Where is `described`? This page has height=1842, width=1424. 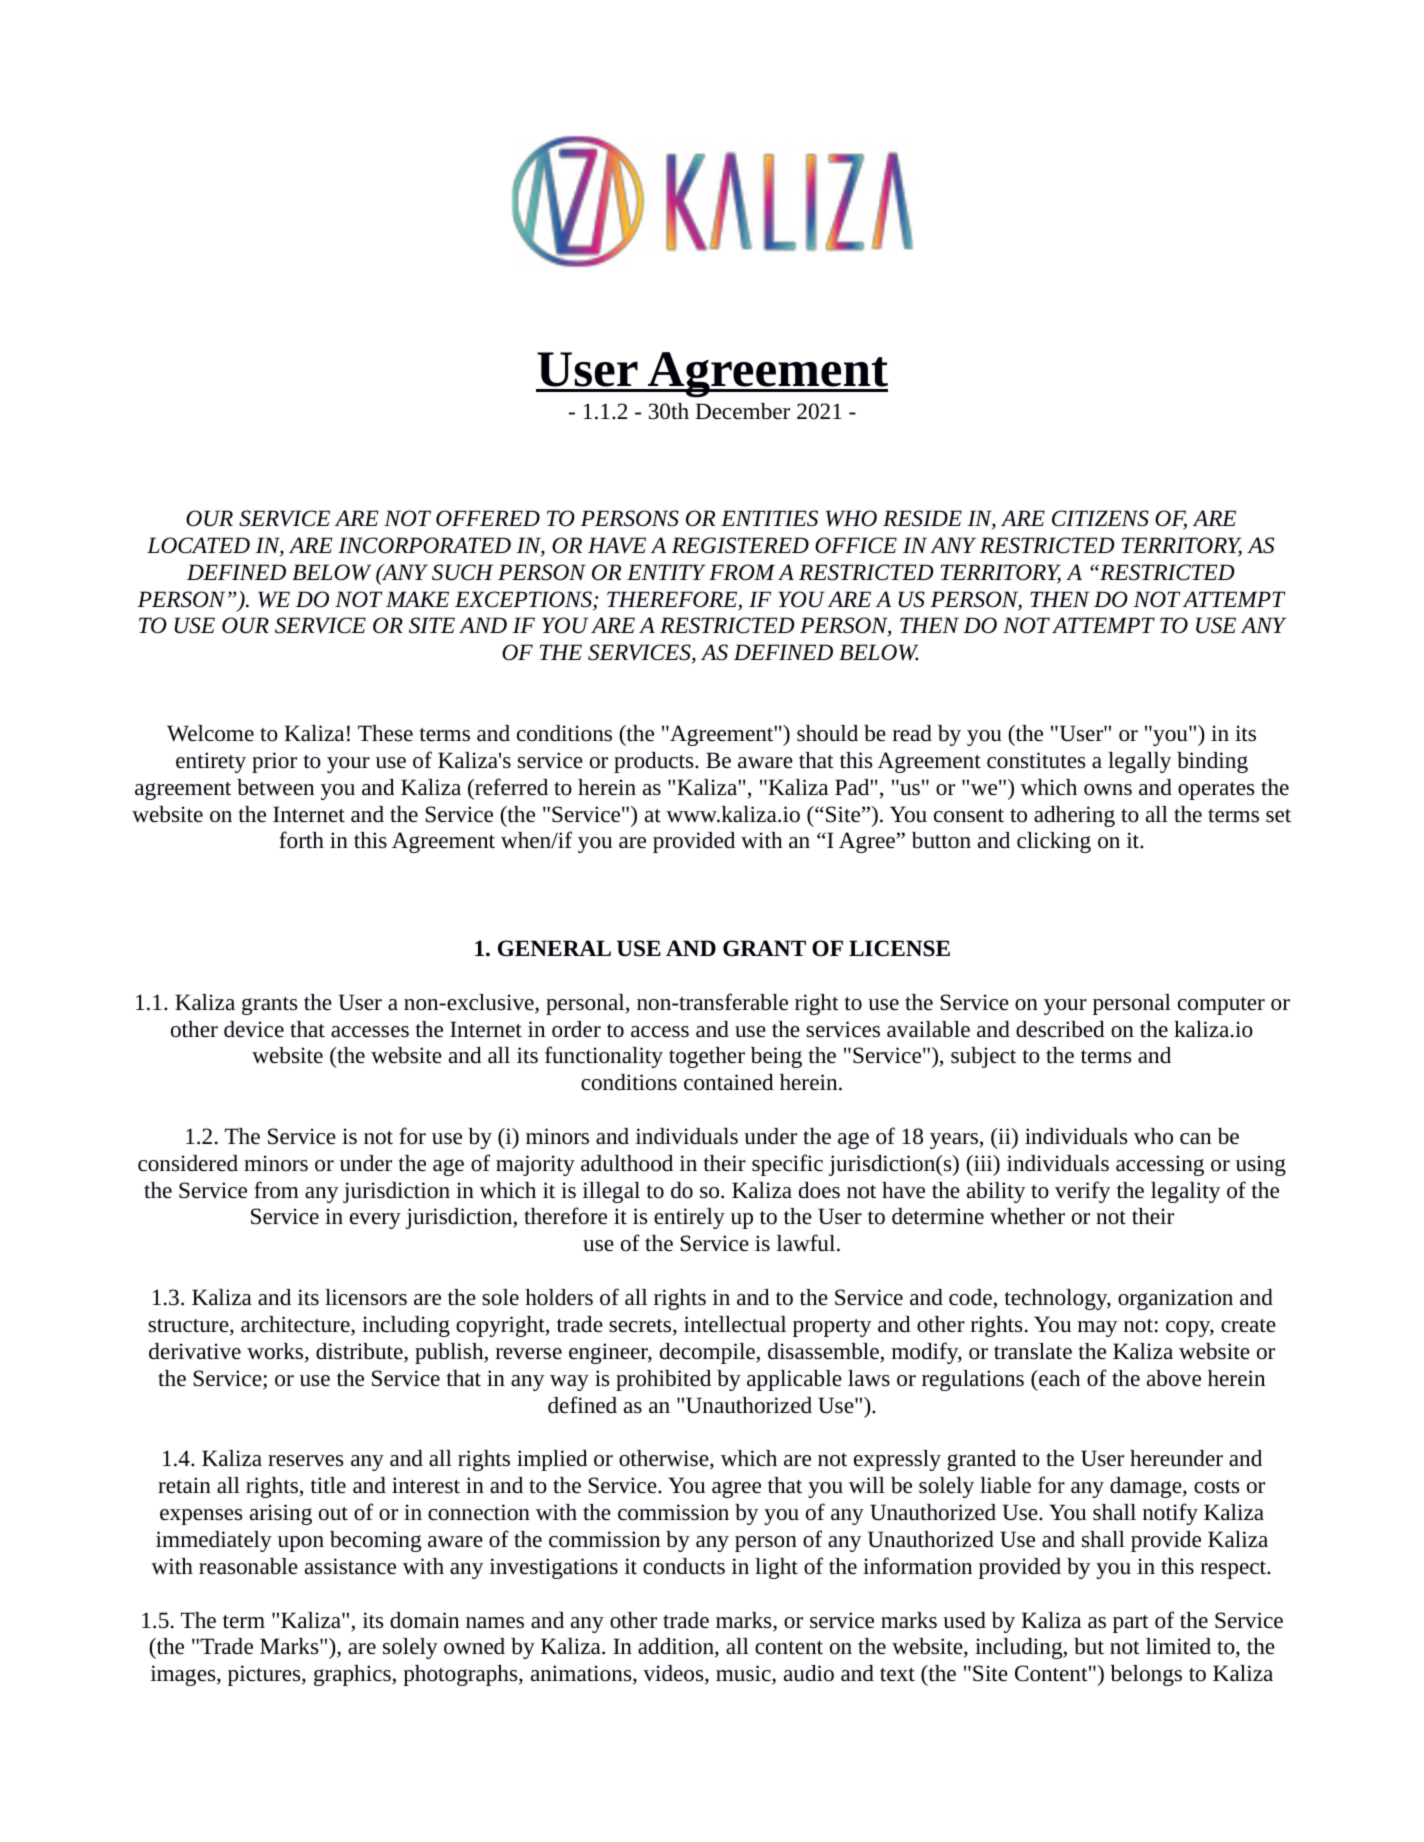
described is located at coordinates (1060, 1029).
